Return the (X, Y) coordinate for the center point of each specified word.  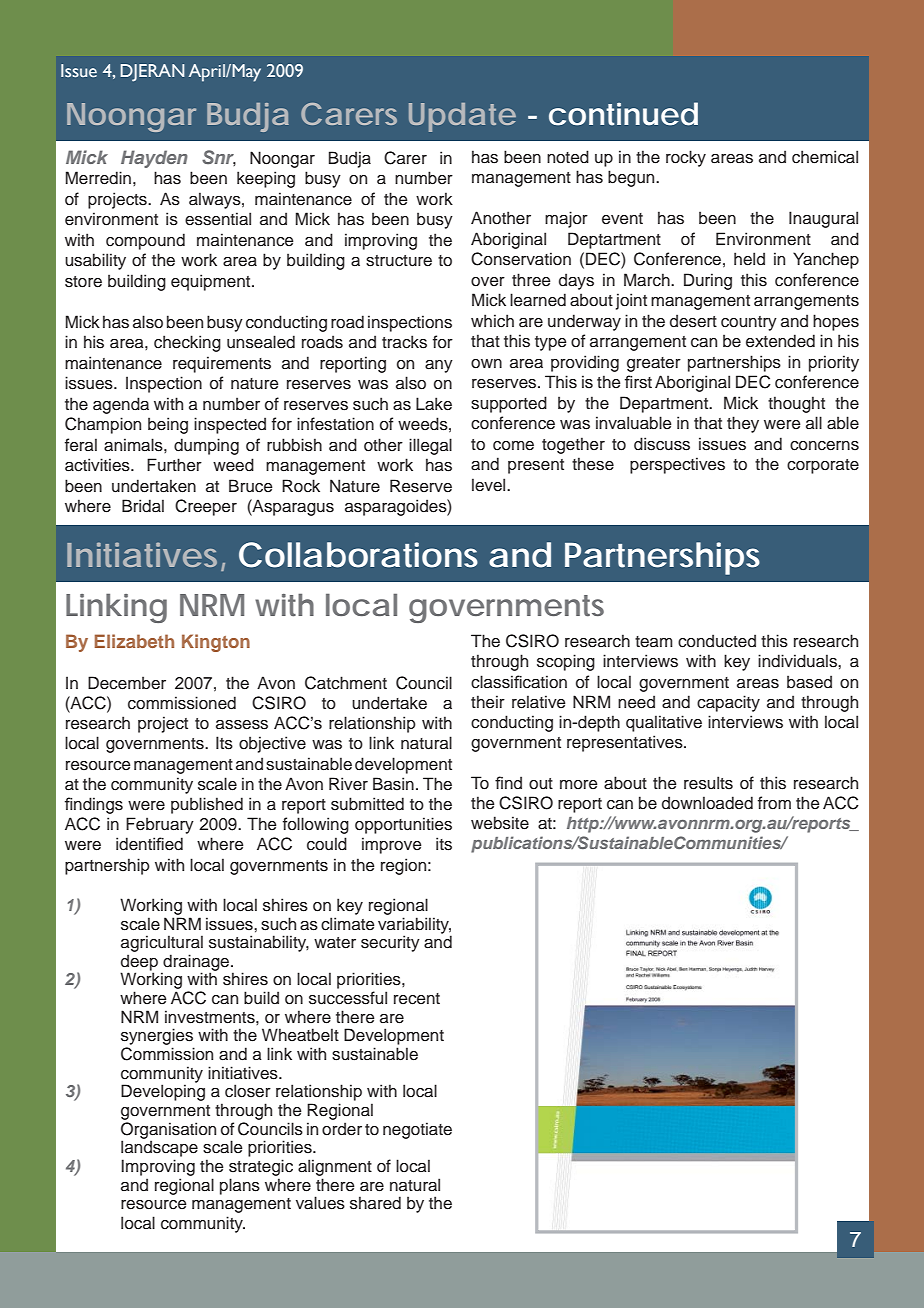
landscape (159, 1148)
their (488, 702)
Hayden (154, 159)
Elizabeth (134, 641)
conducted (717, 641)
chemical (825, 157)
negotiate (417, 1130)
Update (462, 117)
